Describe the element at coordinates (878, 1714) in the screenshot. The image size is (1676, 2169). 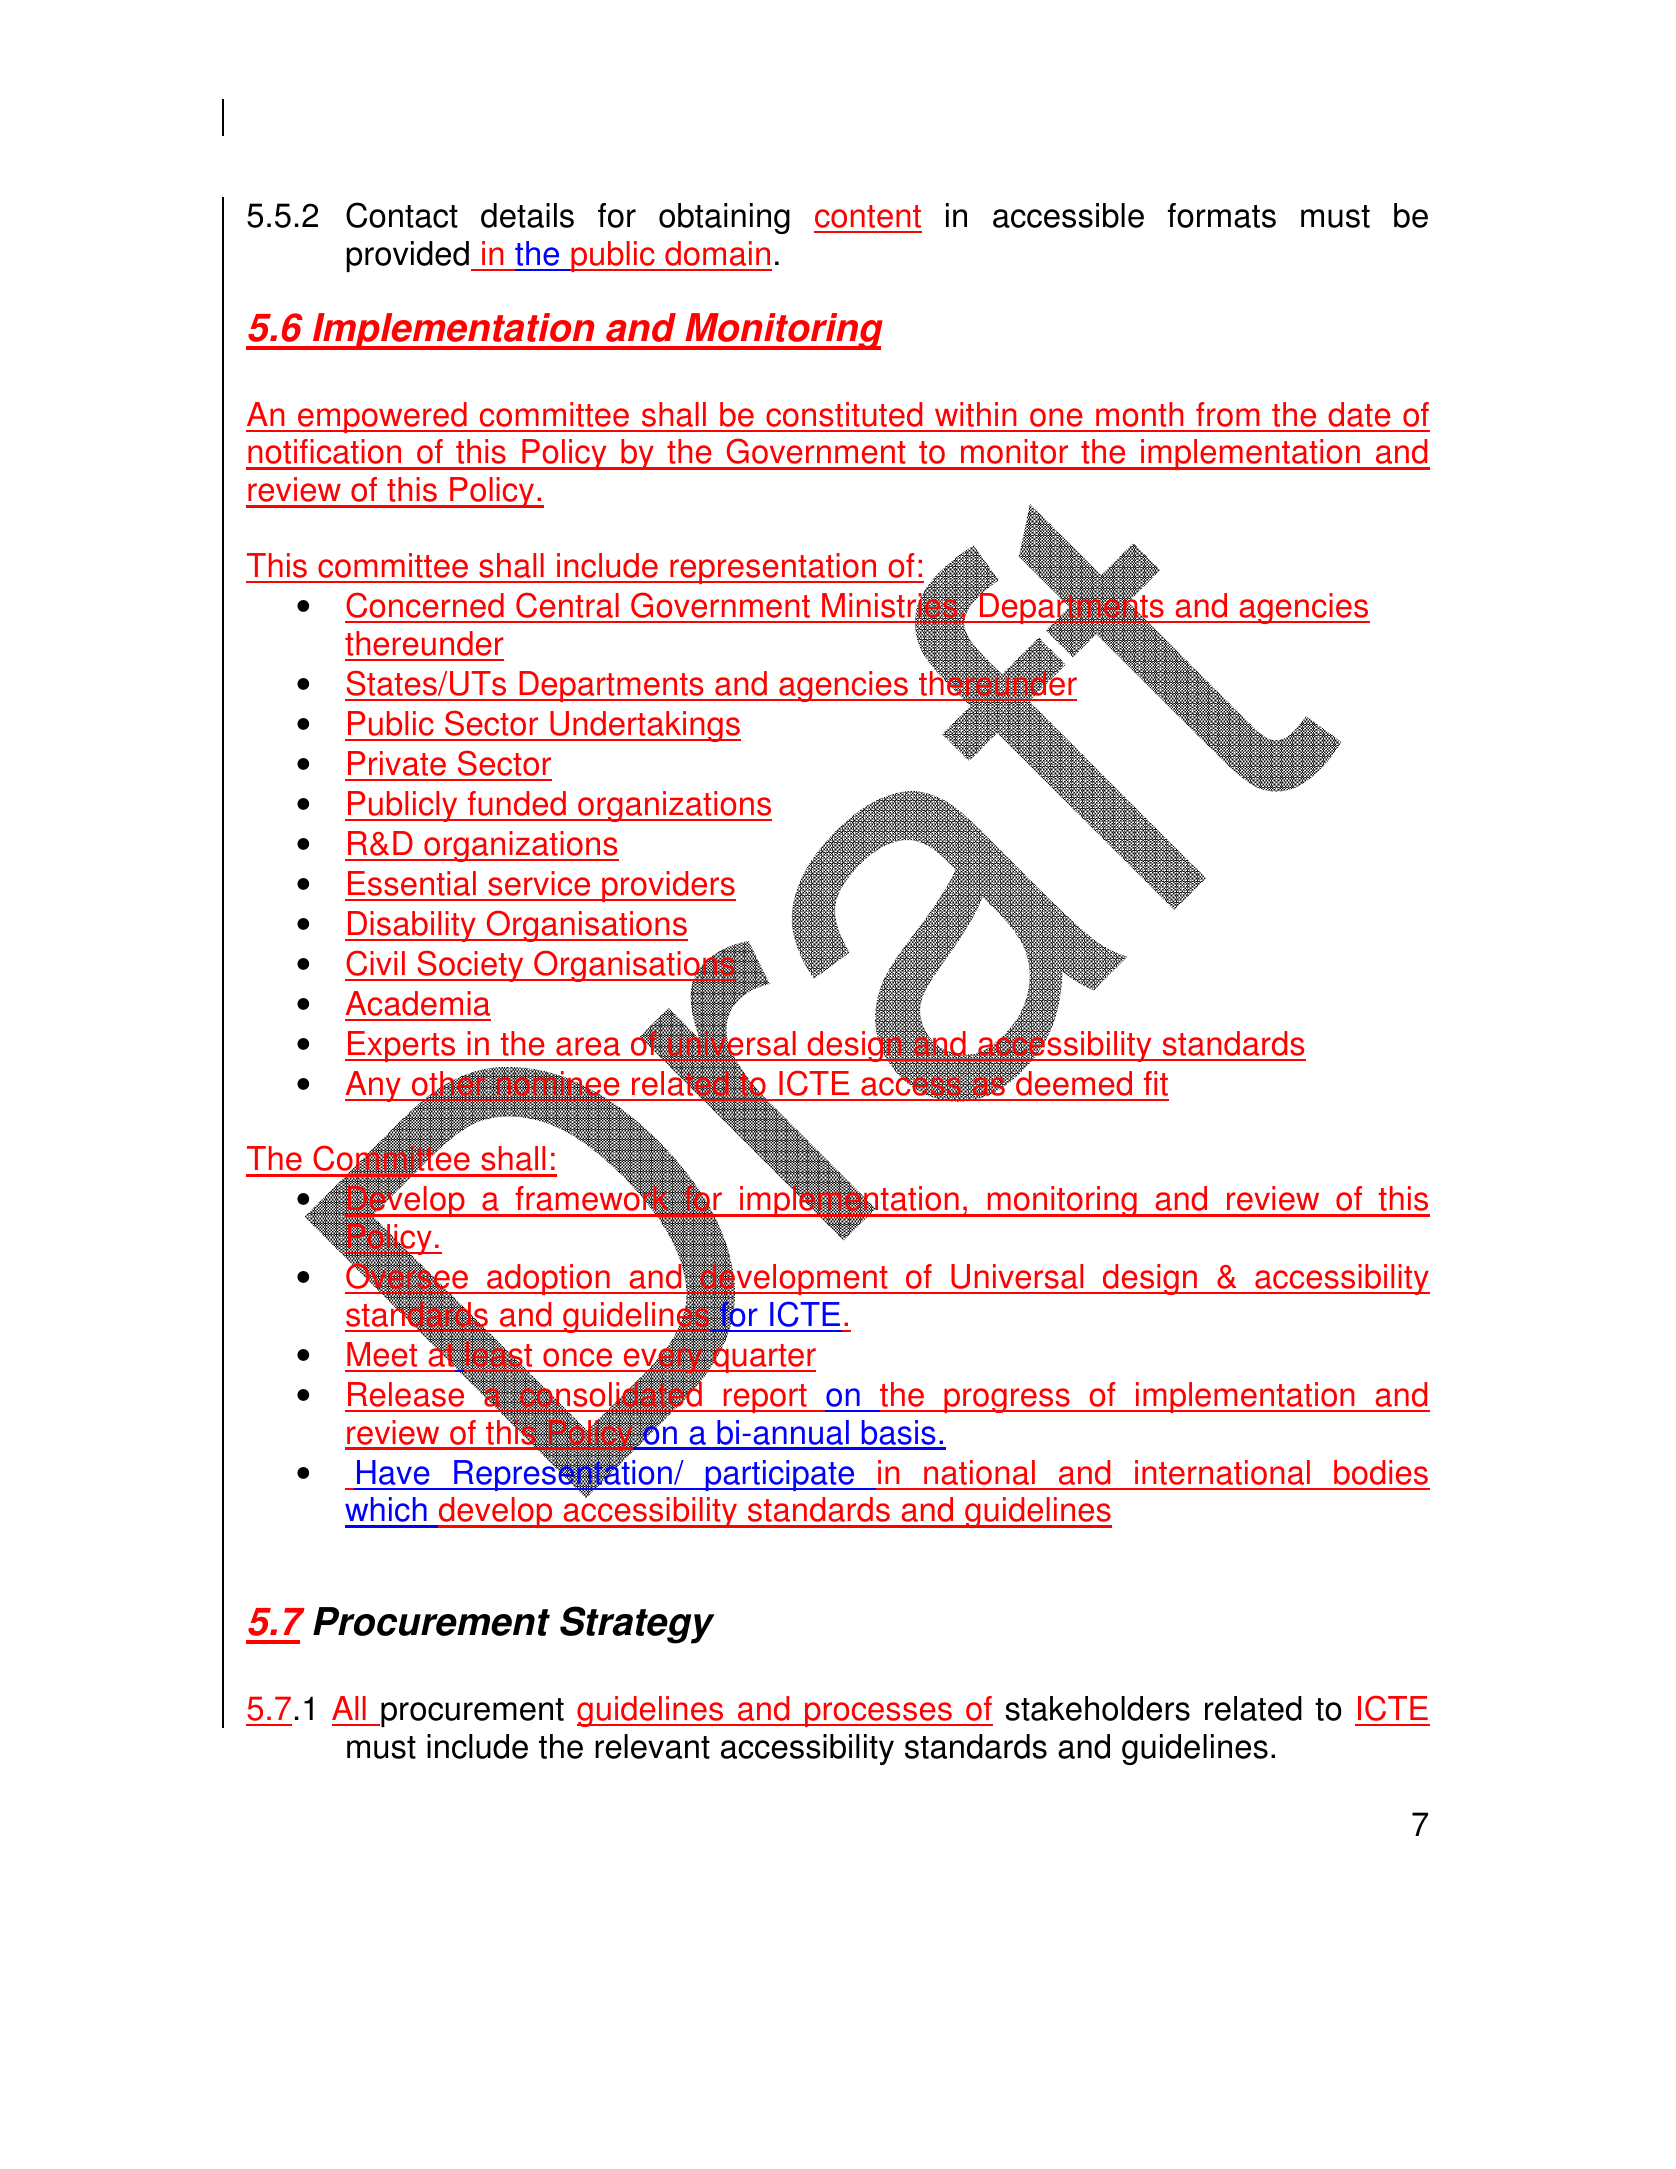
I see `processes` at that location.
